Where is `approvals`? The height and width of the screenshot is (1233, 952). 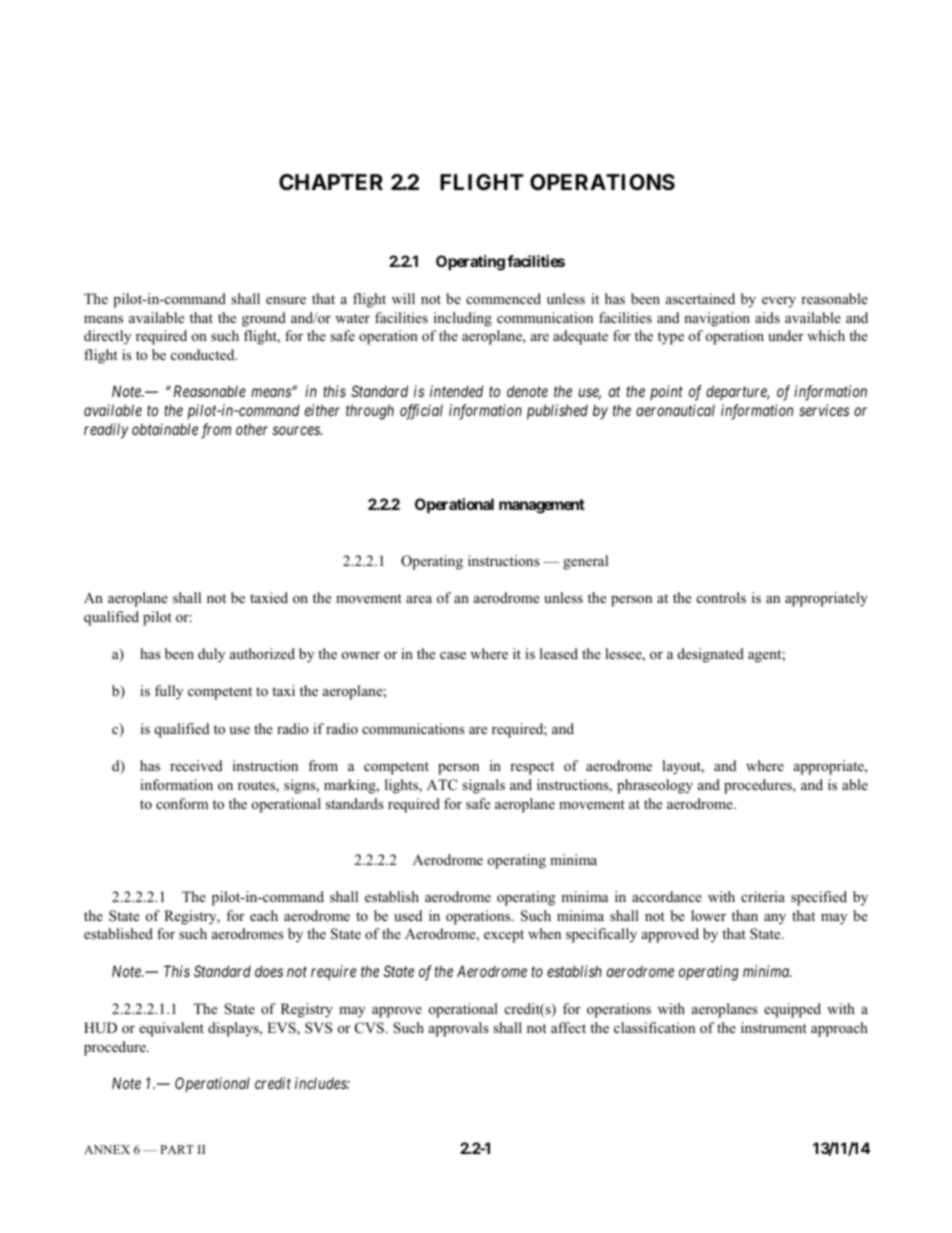
approvals is located at coordinates (459, 1029).
